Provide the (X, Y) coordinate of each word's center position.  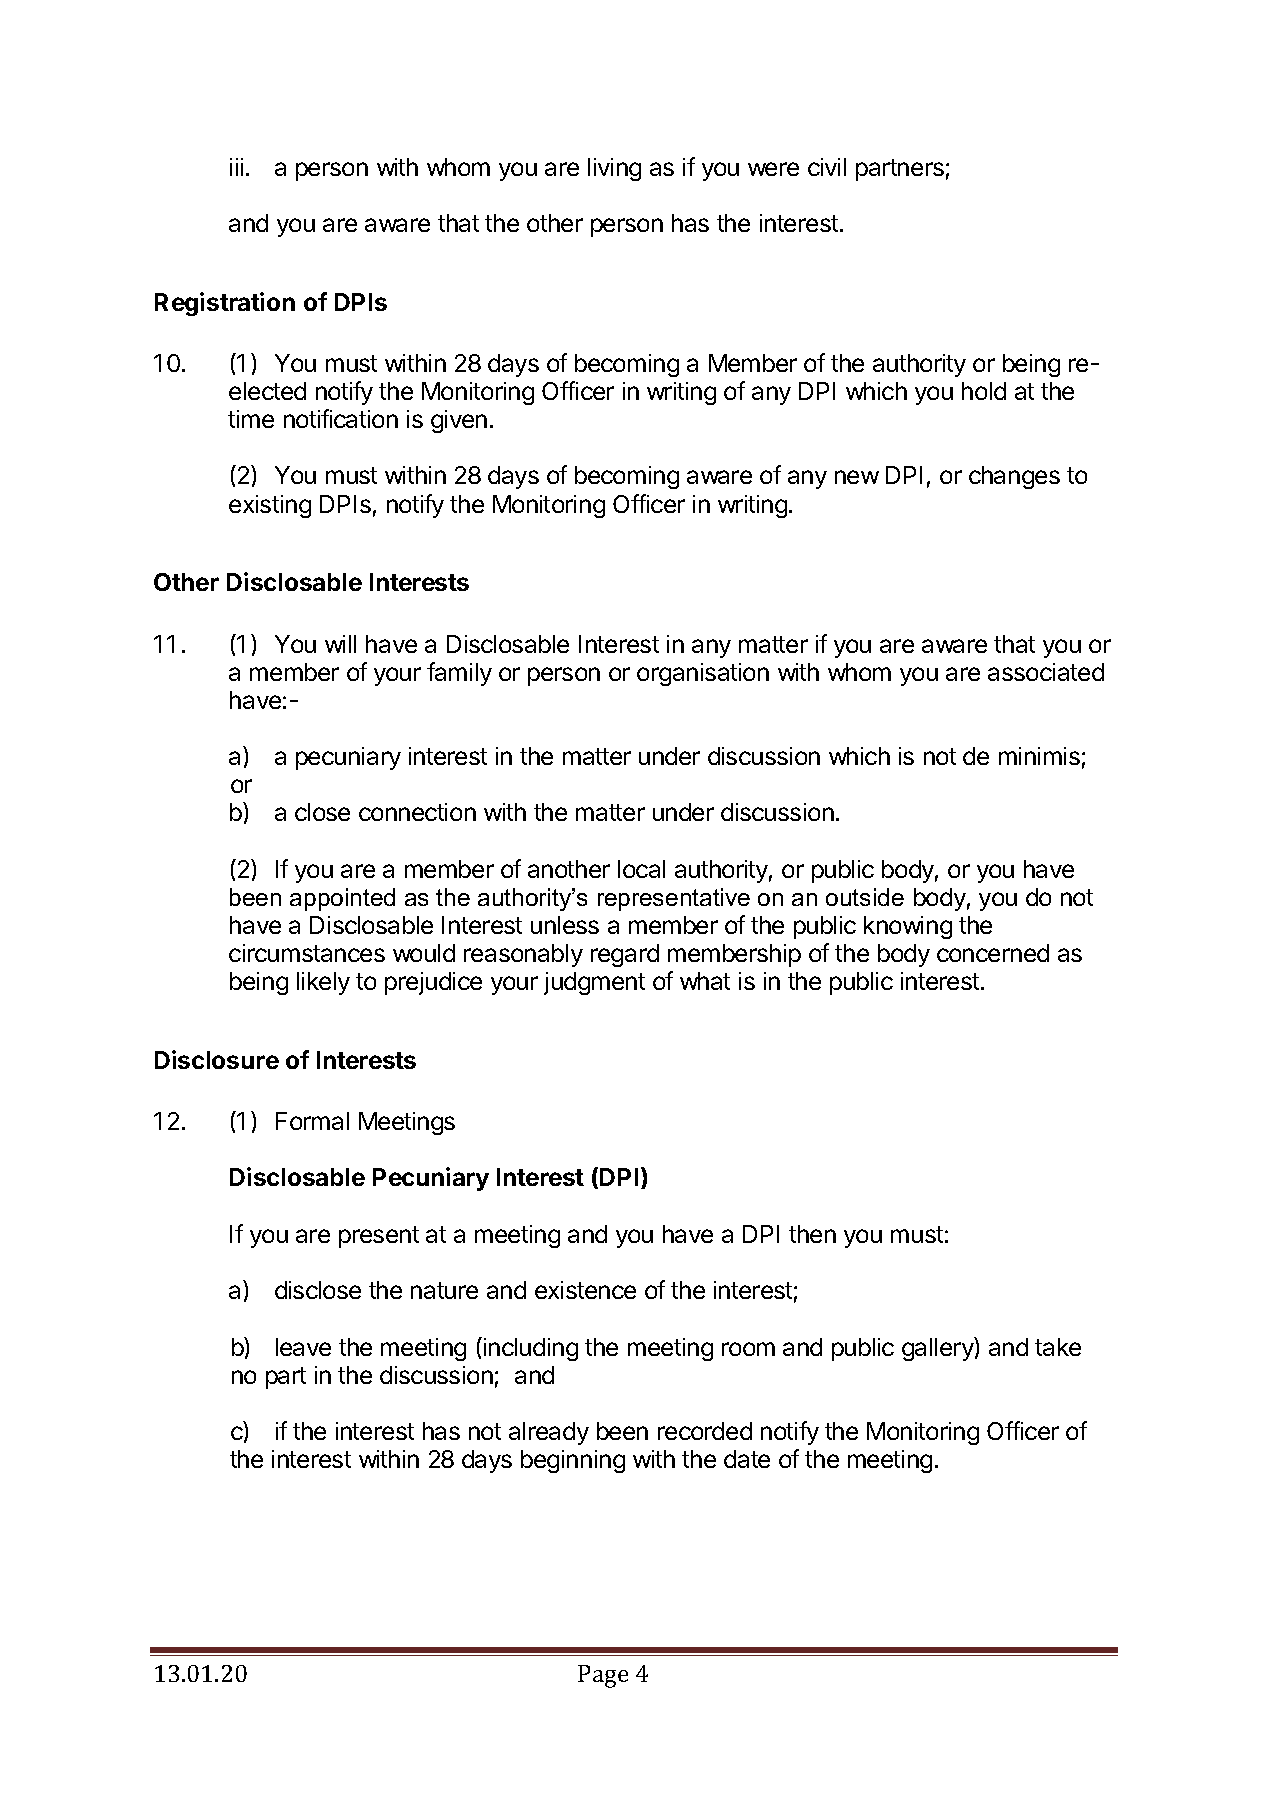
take (1058, 1347)
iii (236, 167)
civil (827, 167)
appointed (342, 899)
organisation (703, 674)
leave (303, 1347)
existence (585, 1290)
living (614, 169)
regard (625, 955)
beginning (573, 1461)
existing (270, 506)
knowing (908, 927)
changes (1014, 477)
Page (603, 1676)
